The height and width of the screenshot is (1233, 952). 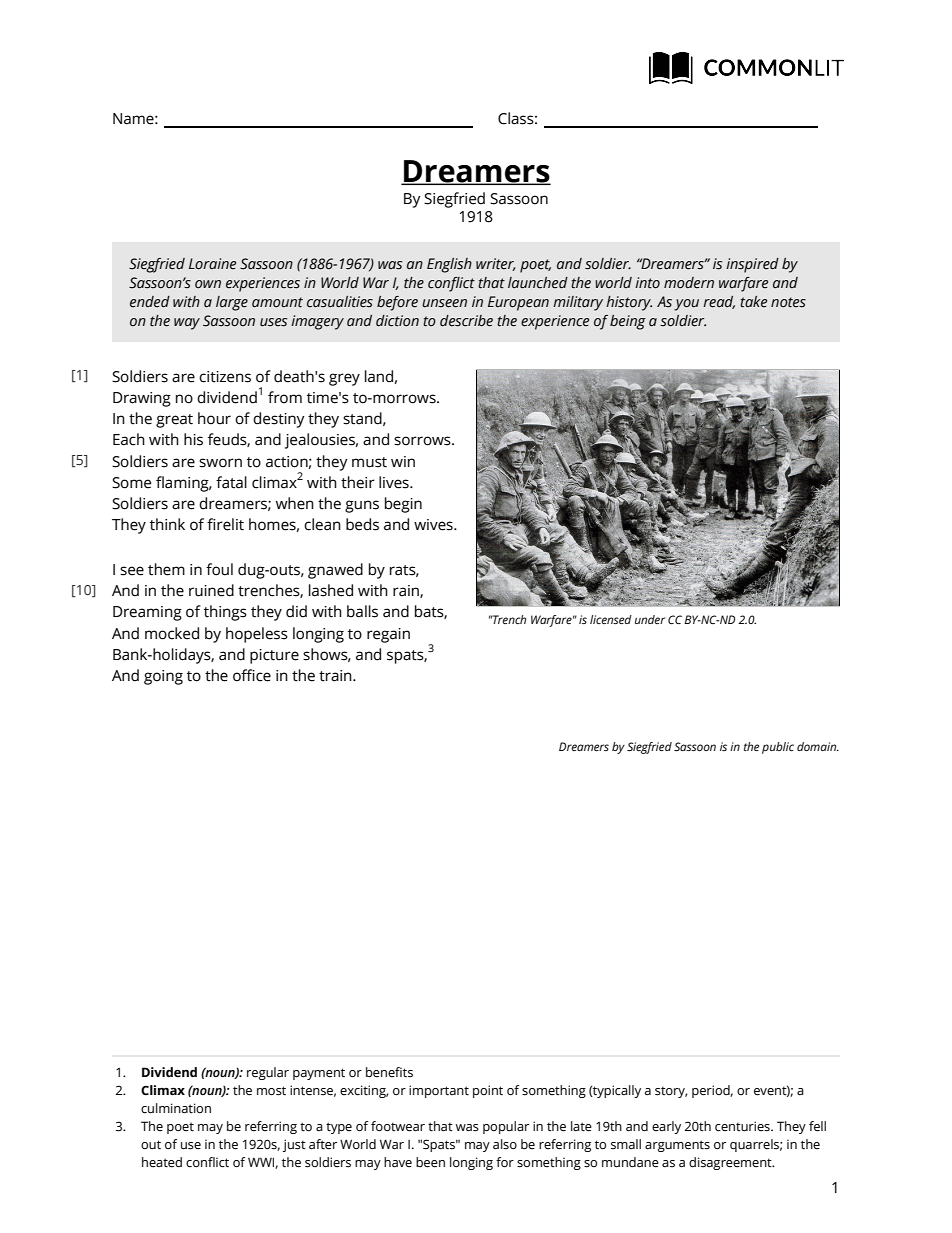 What do you see at coordinates (389, 1072) in the screenshot?
I see `benefits` at bounding box center [389, 1072].
